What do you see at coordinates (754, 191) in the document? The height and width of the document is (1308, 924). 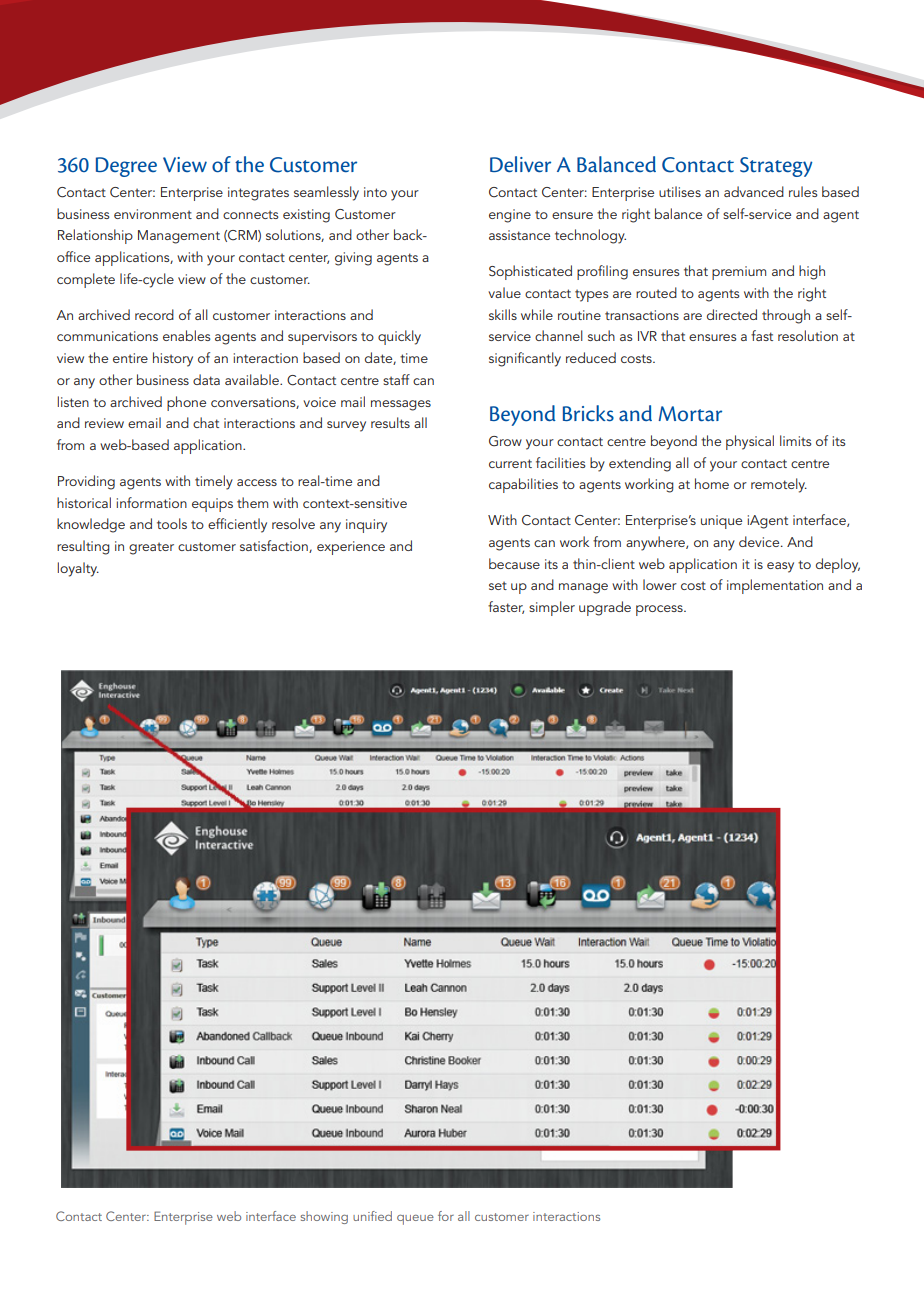 I see `advanced` at bounding box center [754, 191].
